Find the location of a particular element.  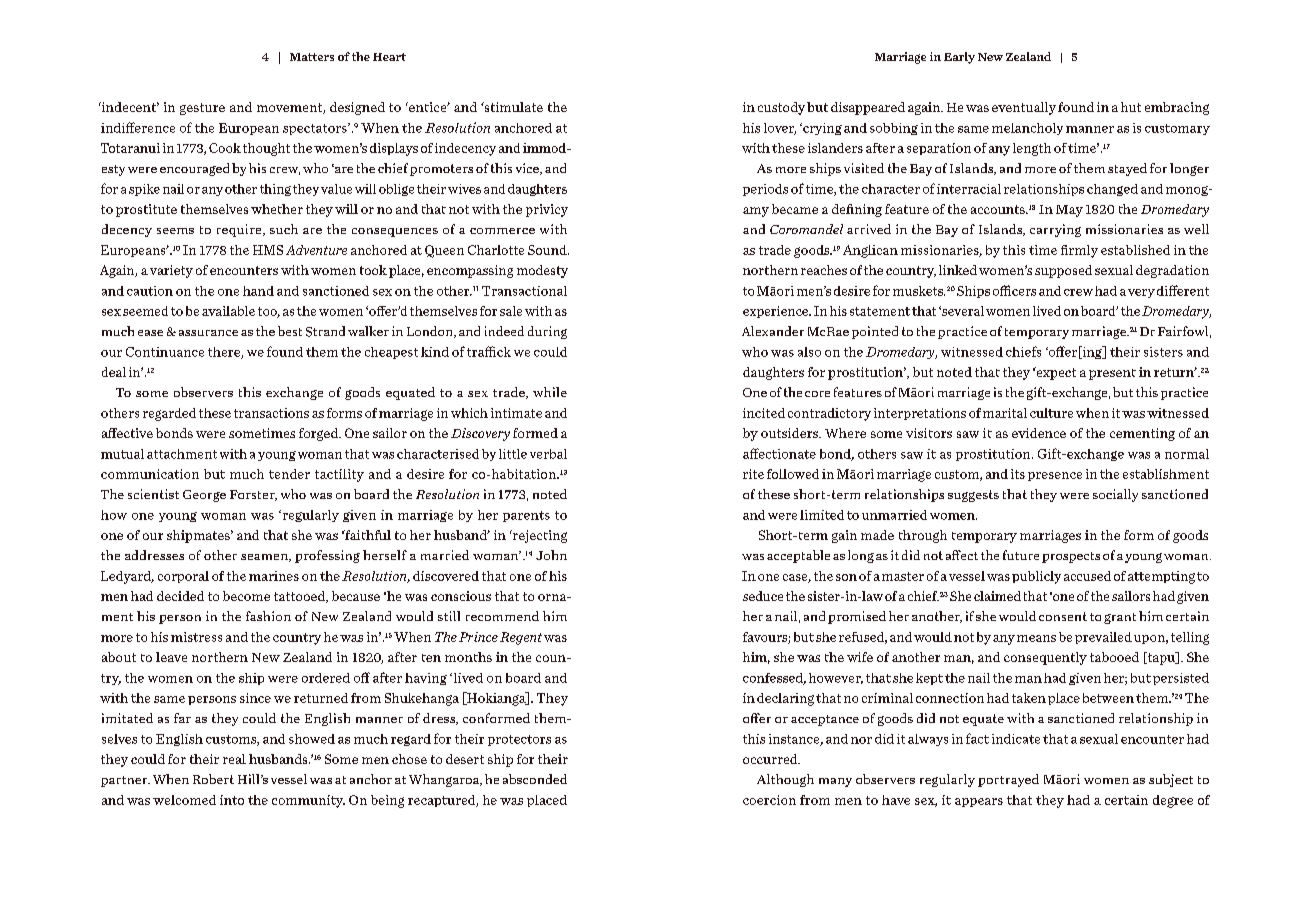

incited is located at coordinates (764, 413).
